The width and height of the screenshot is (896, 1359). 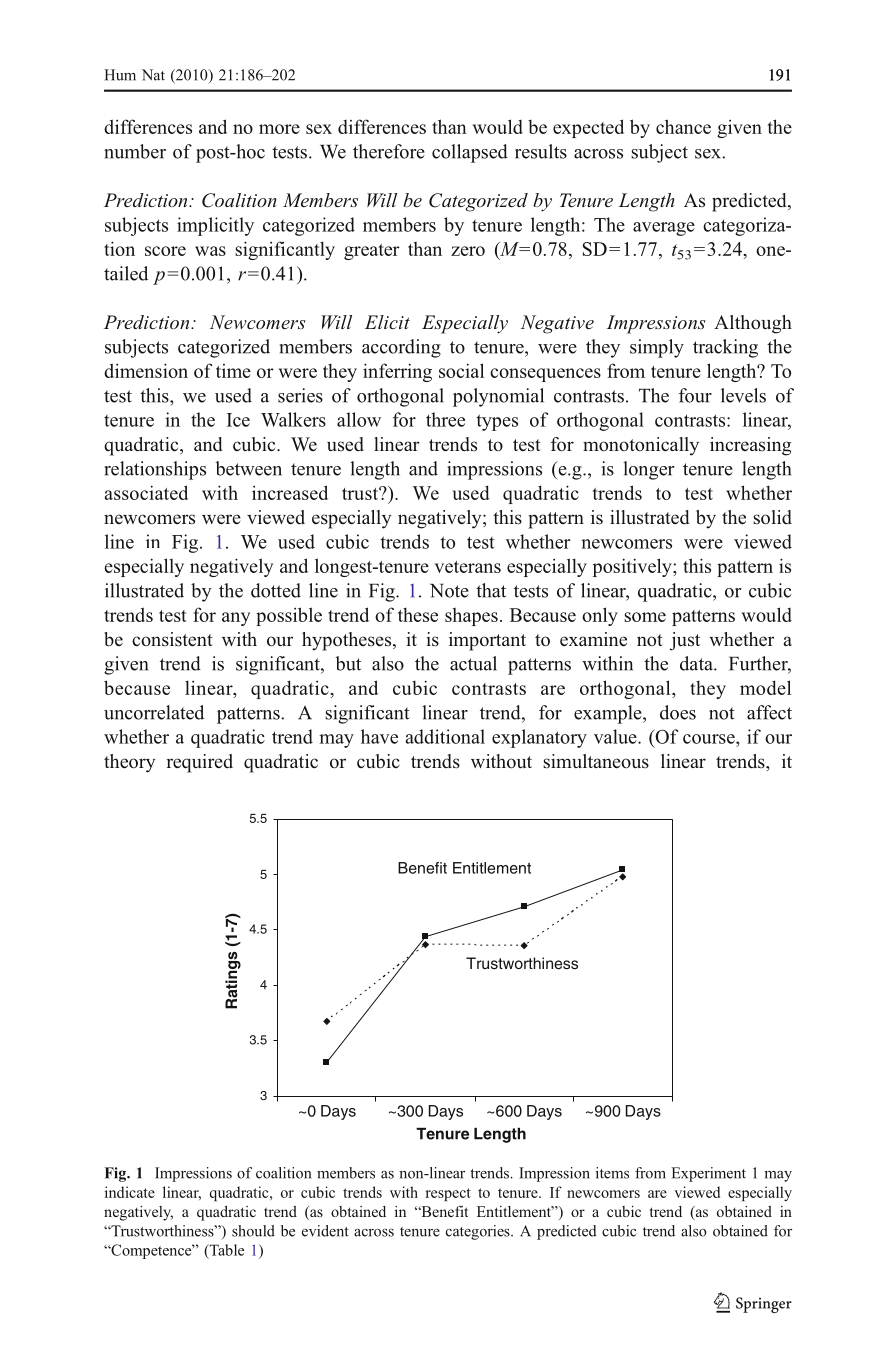 What do you see at coordinates (697, 663) in the screenshot?
I see `data` at bounding box center [697, 663].
